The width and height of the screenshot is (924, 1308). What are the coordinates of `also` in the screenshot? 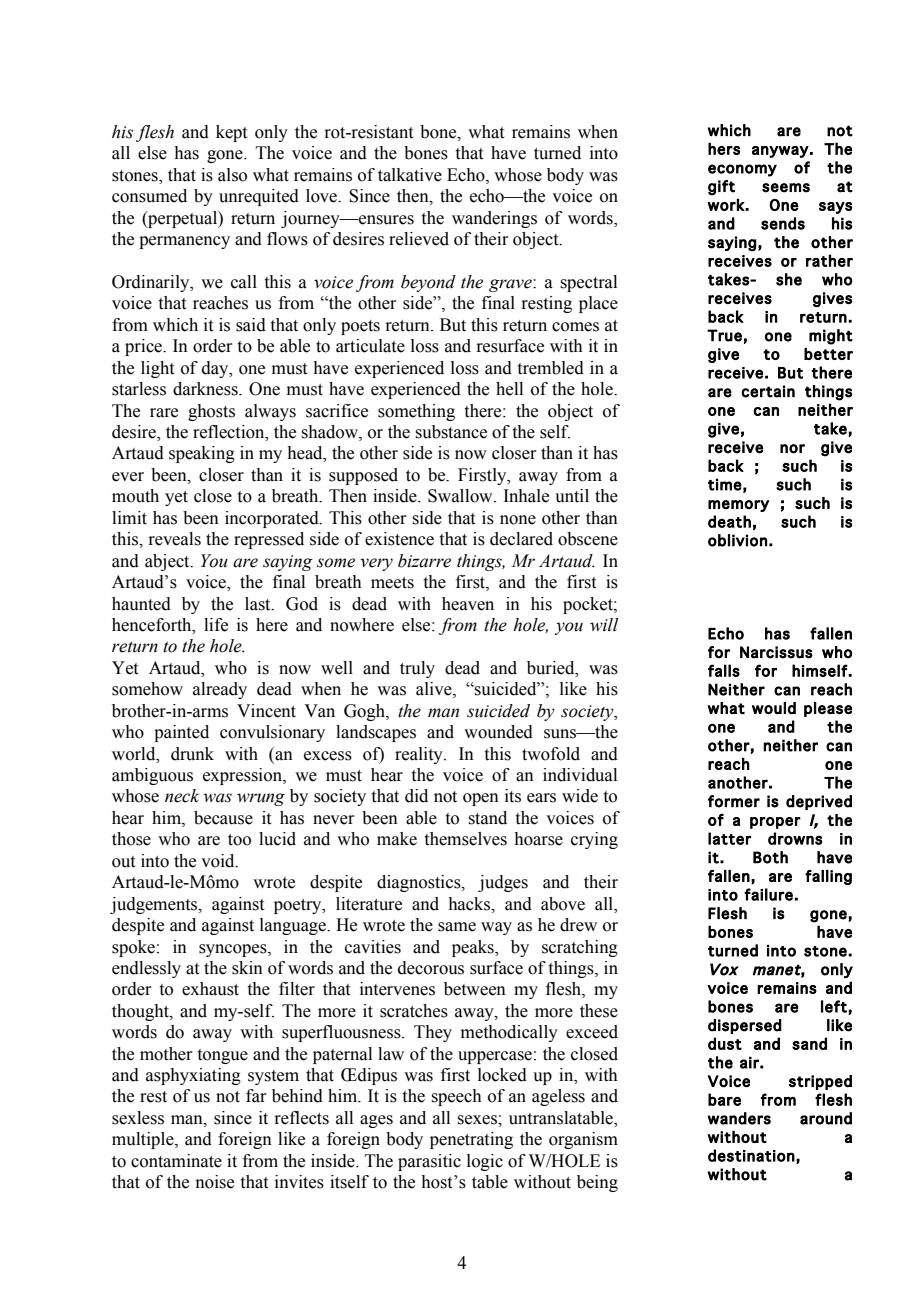 It's located at (232, 175).
